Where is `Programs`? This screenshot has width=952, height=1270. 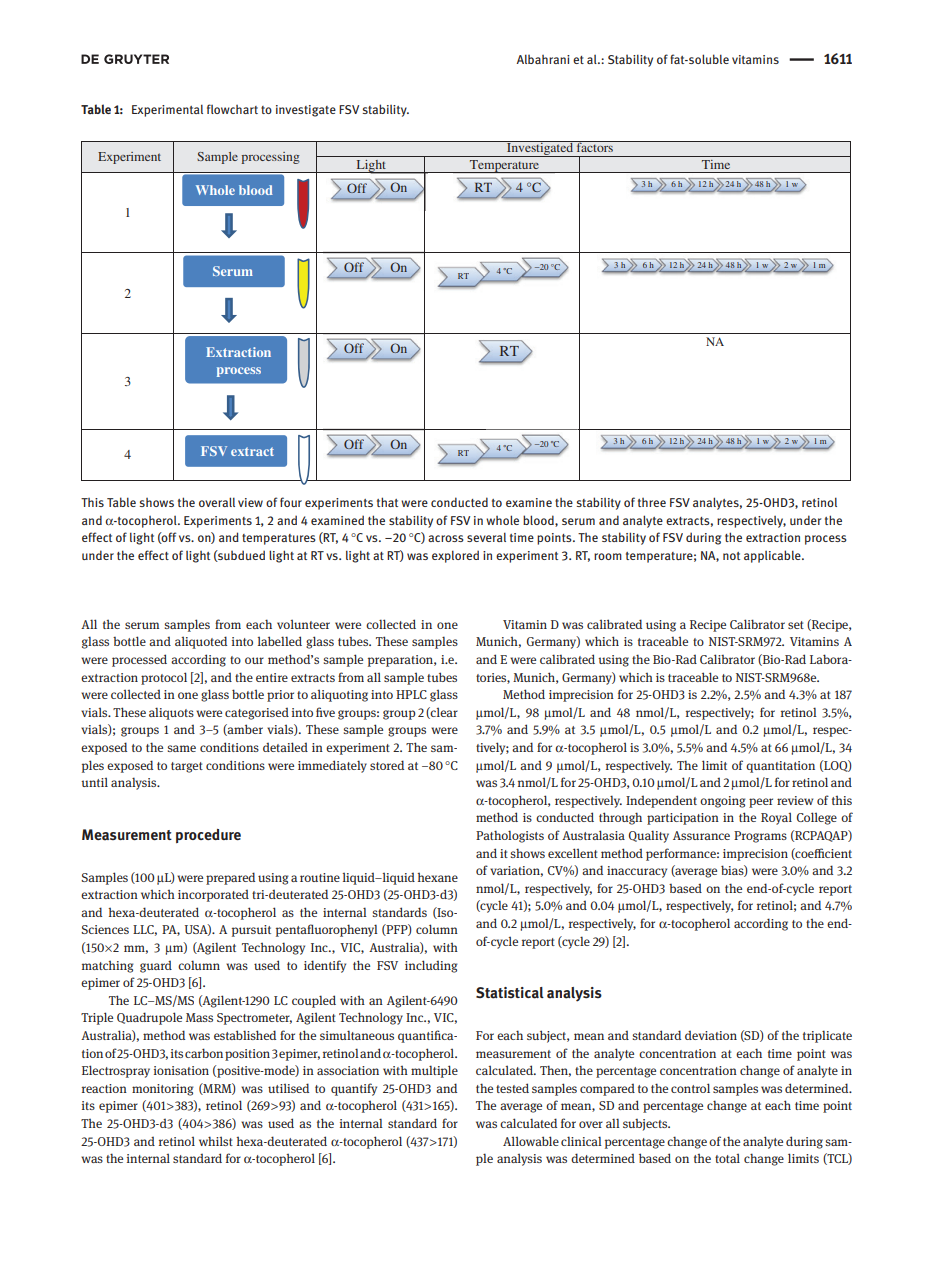
Programs is located at coordinates (760, 837).
